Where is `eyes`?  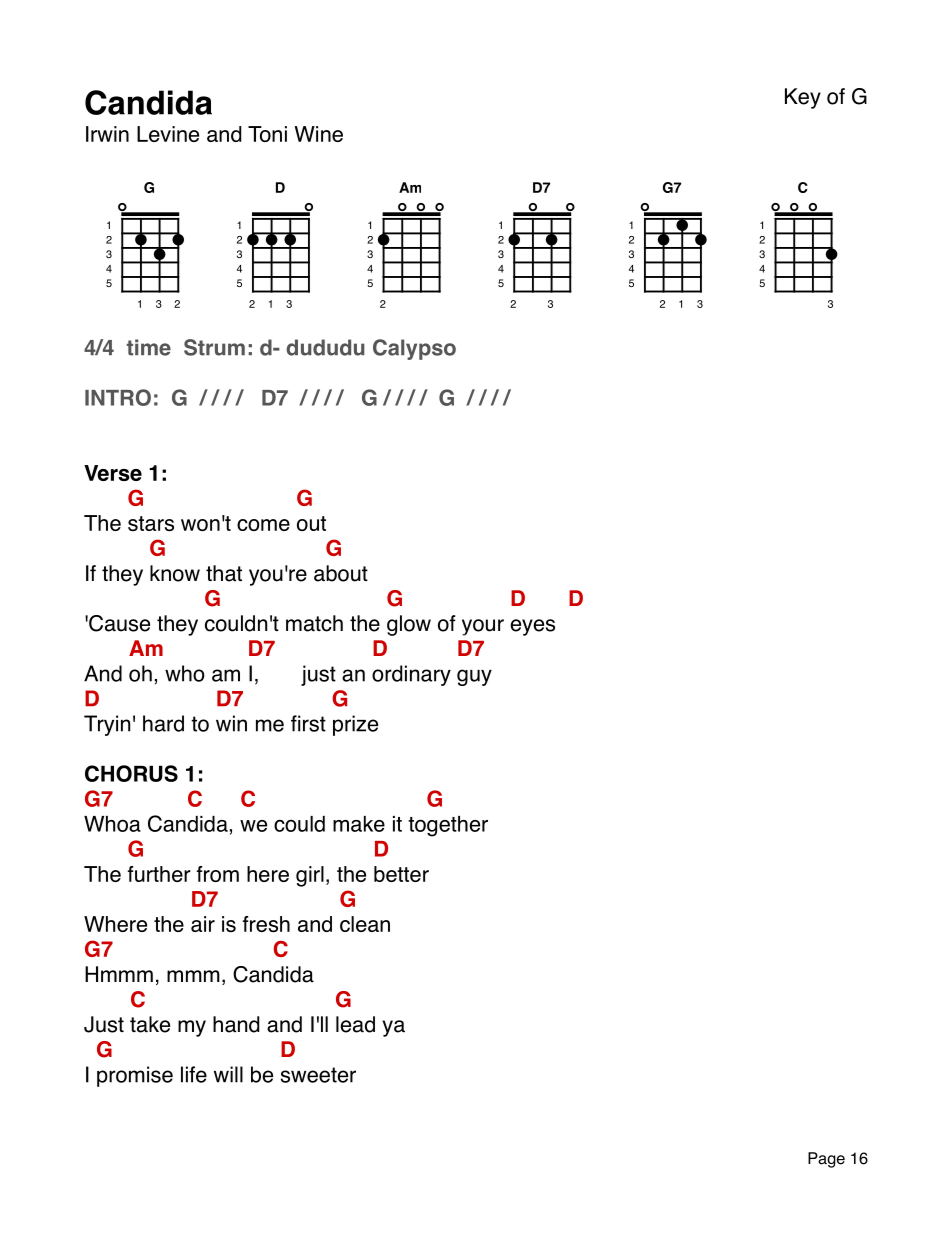 eyes is located at coordinates (532, 627).
